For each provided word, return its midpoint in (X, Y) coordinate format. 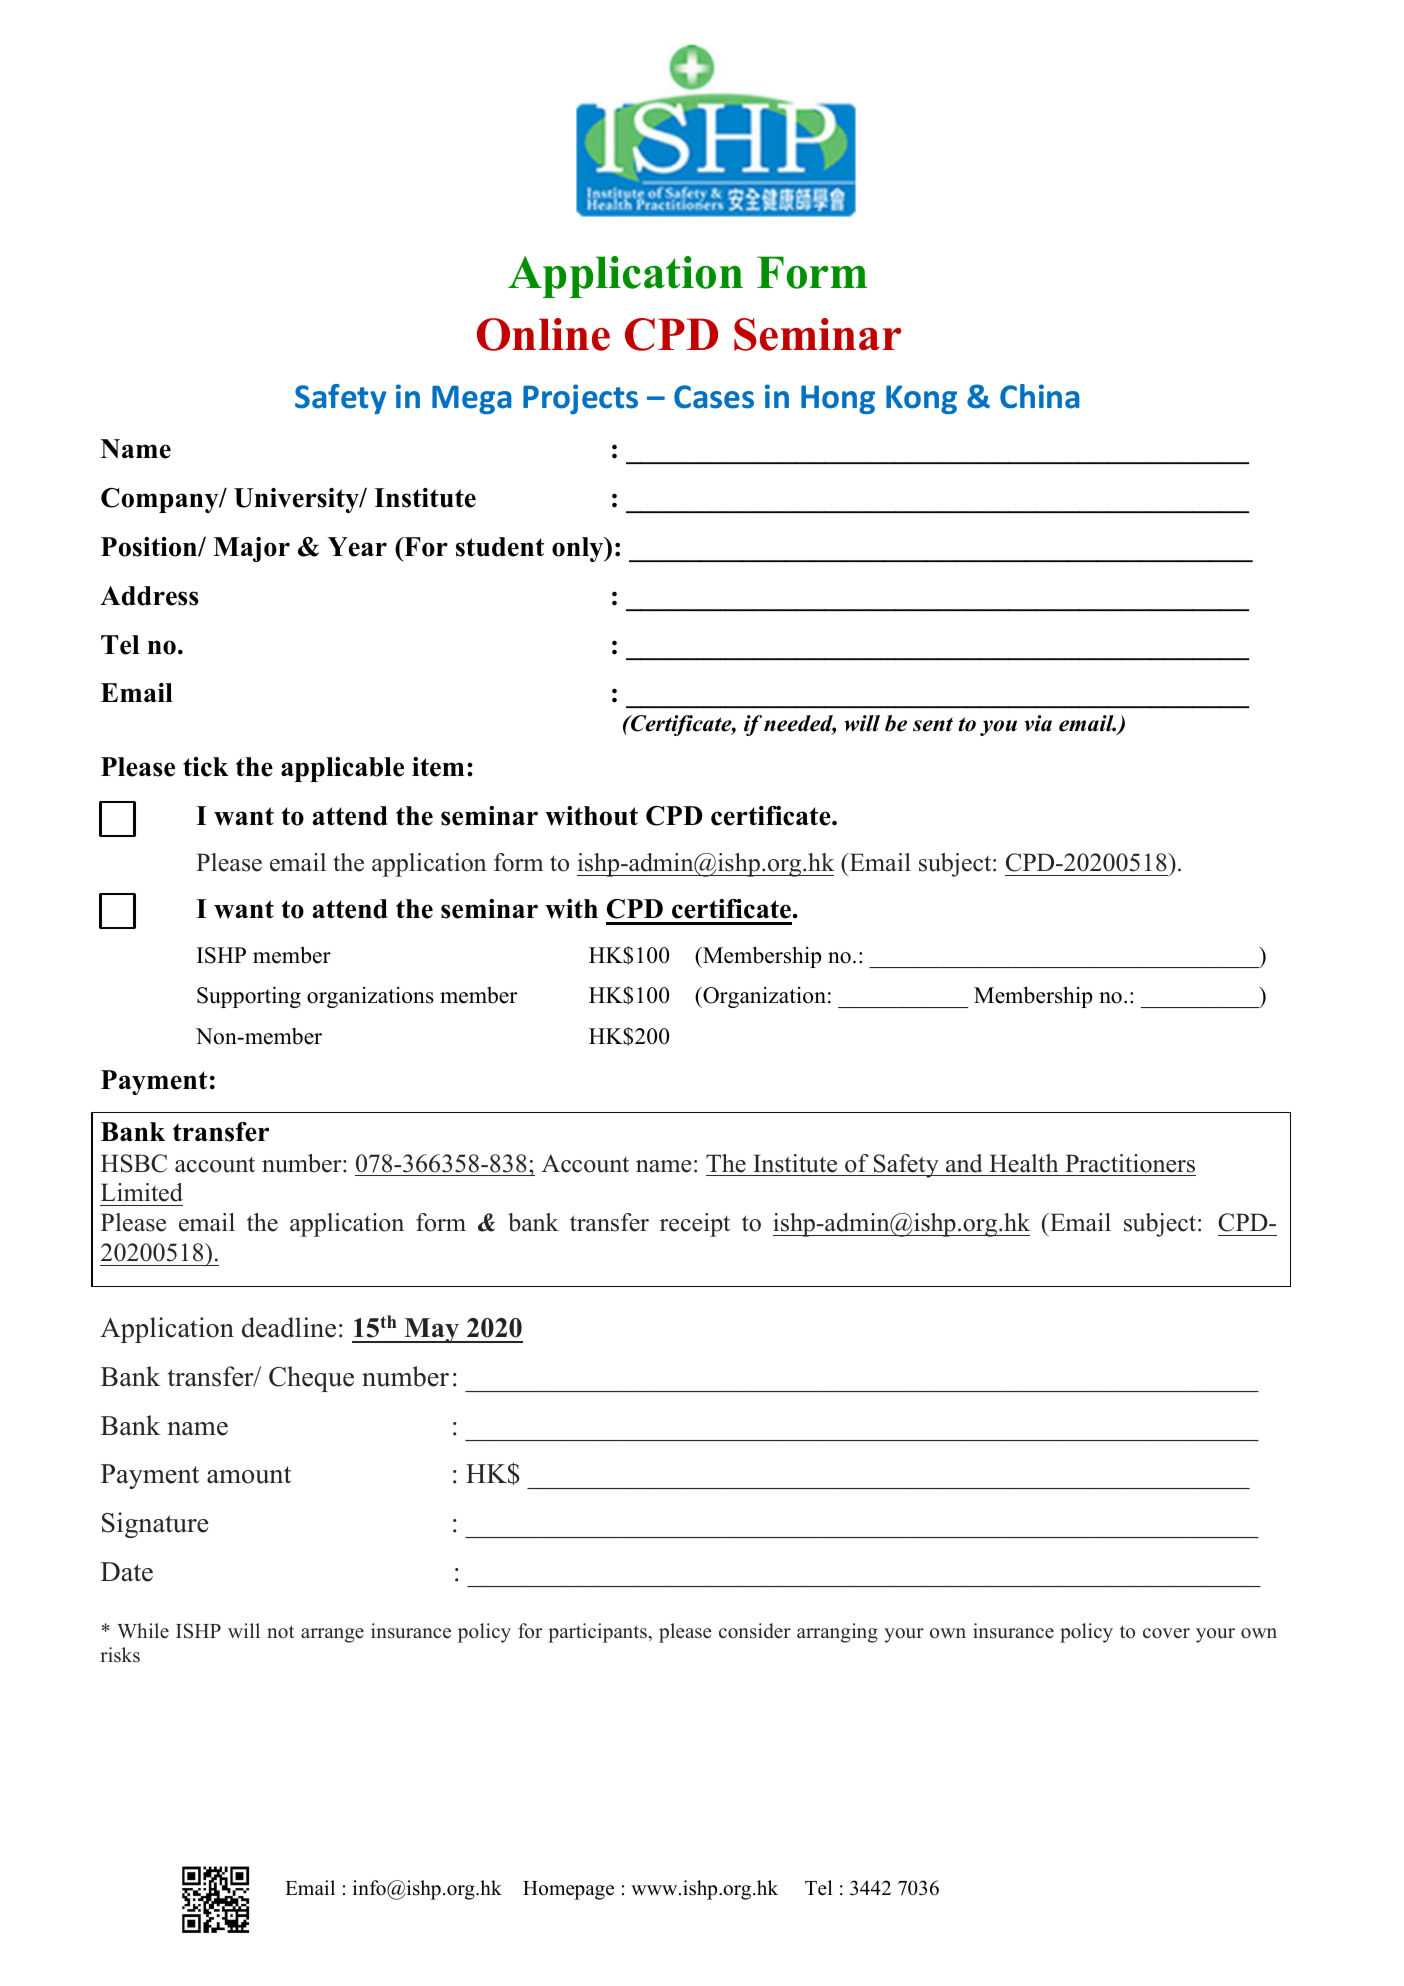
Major (251, 549)
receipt (695, 1225)
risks (120, 1655)
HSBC (134, 1163)
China (1039, 396)
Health (1023, 1163)
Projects (580, 399)
